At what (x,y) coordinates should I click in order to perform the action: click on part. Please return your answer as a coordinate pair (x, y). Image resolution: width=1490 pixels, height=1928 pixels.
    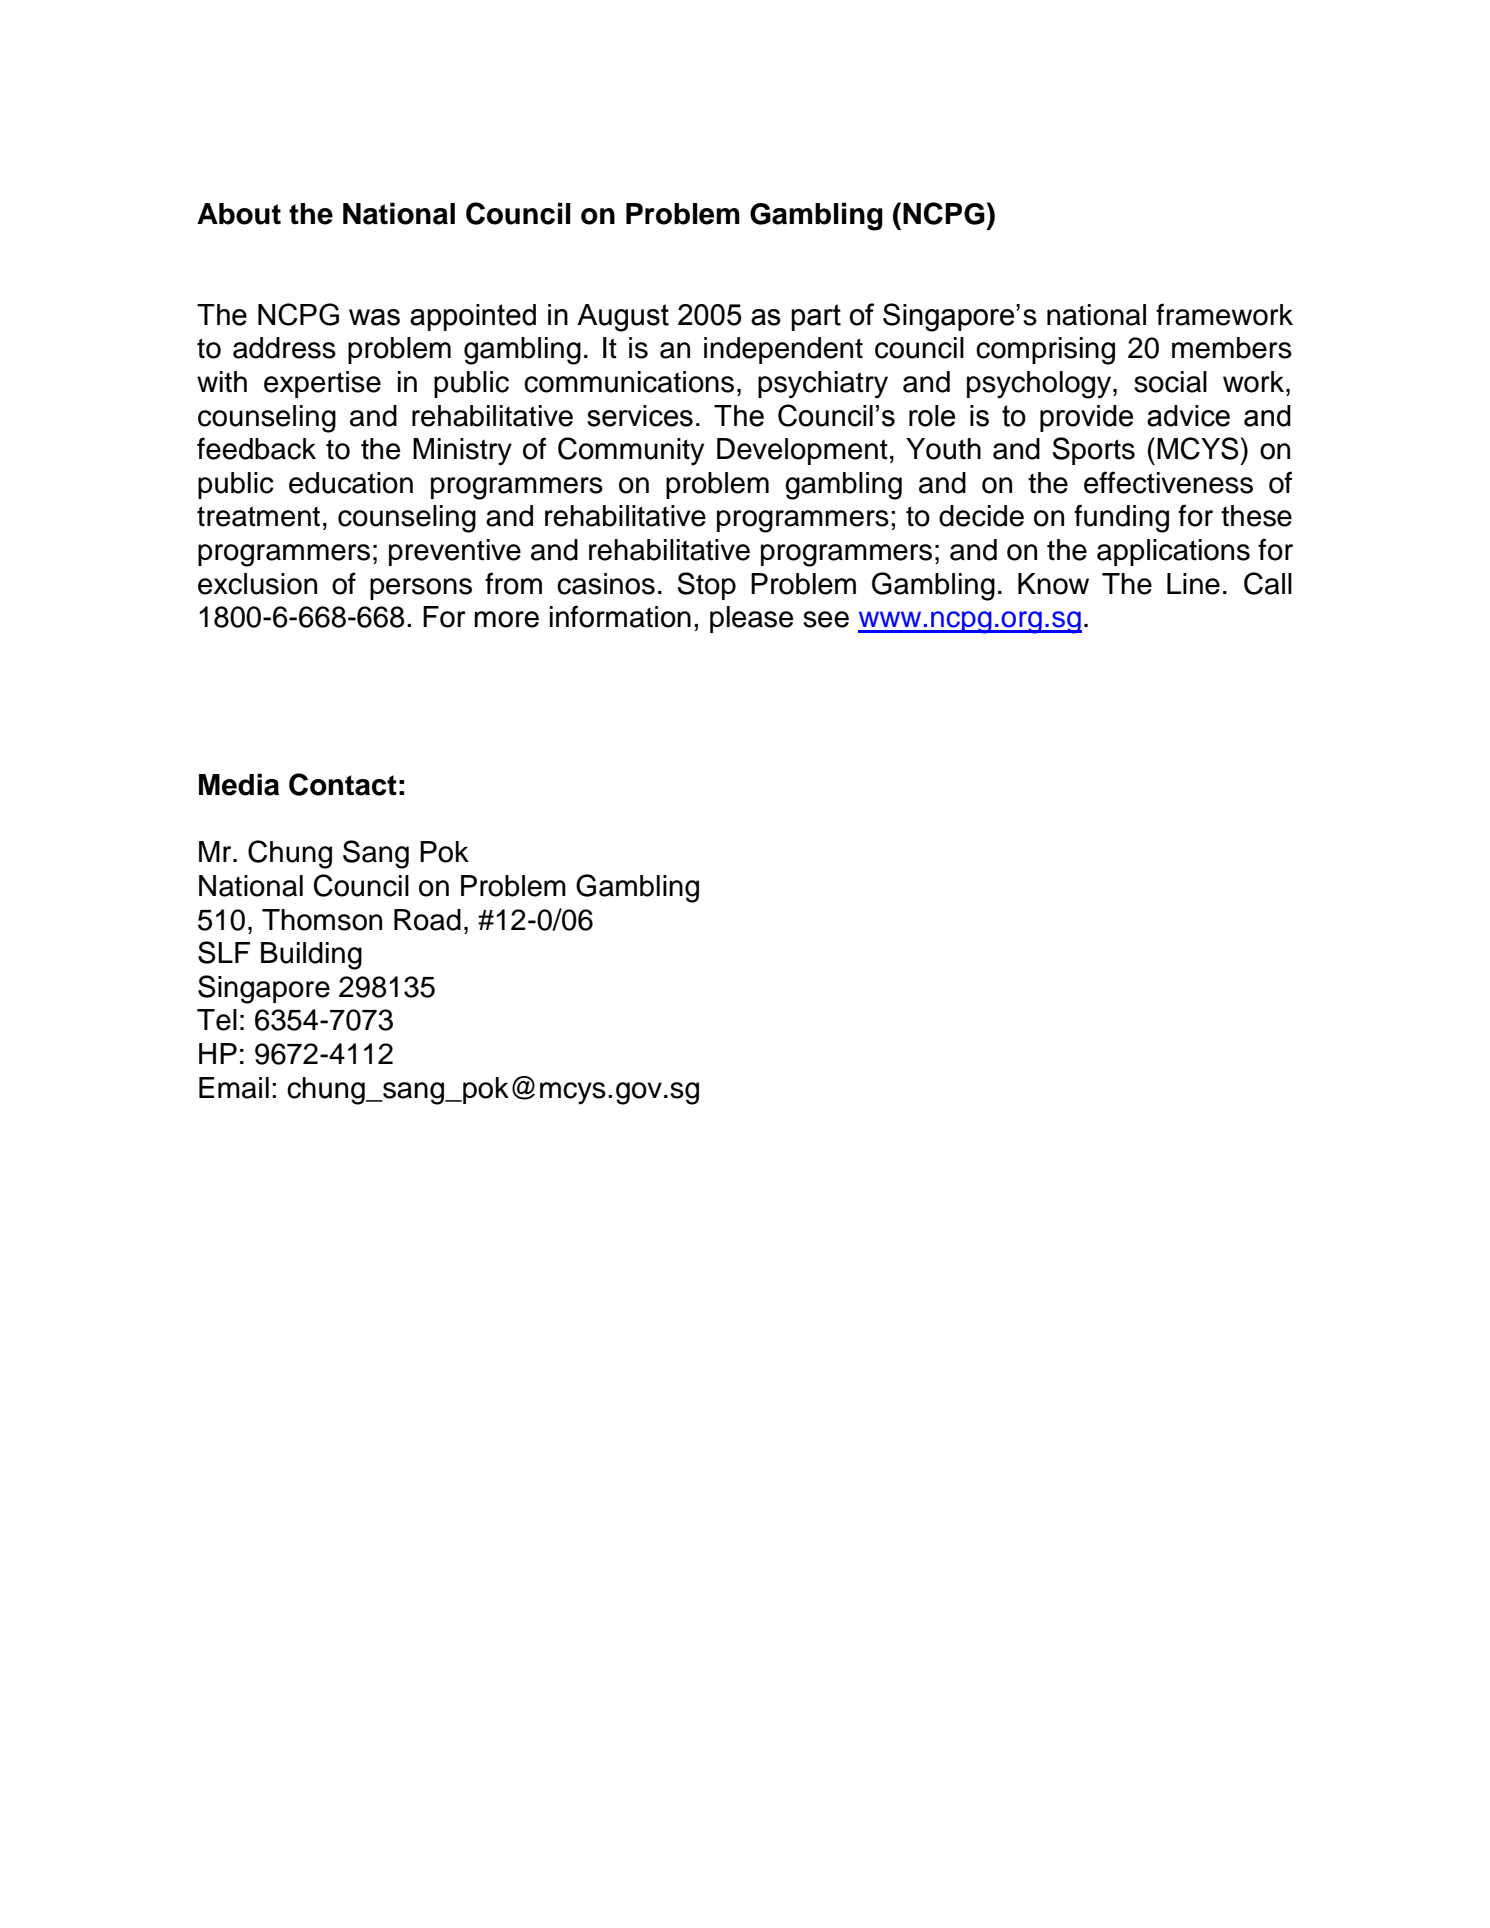
    Looking at the image, I should click on (816, 317).
